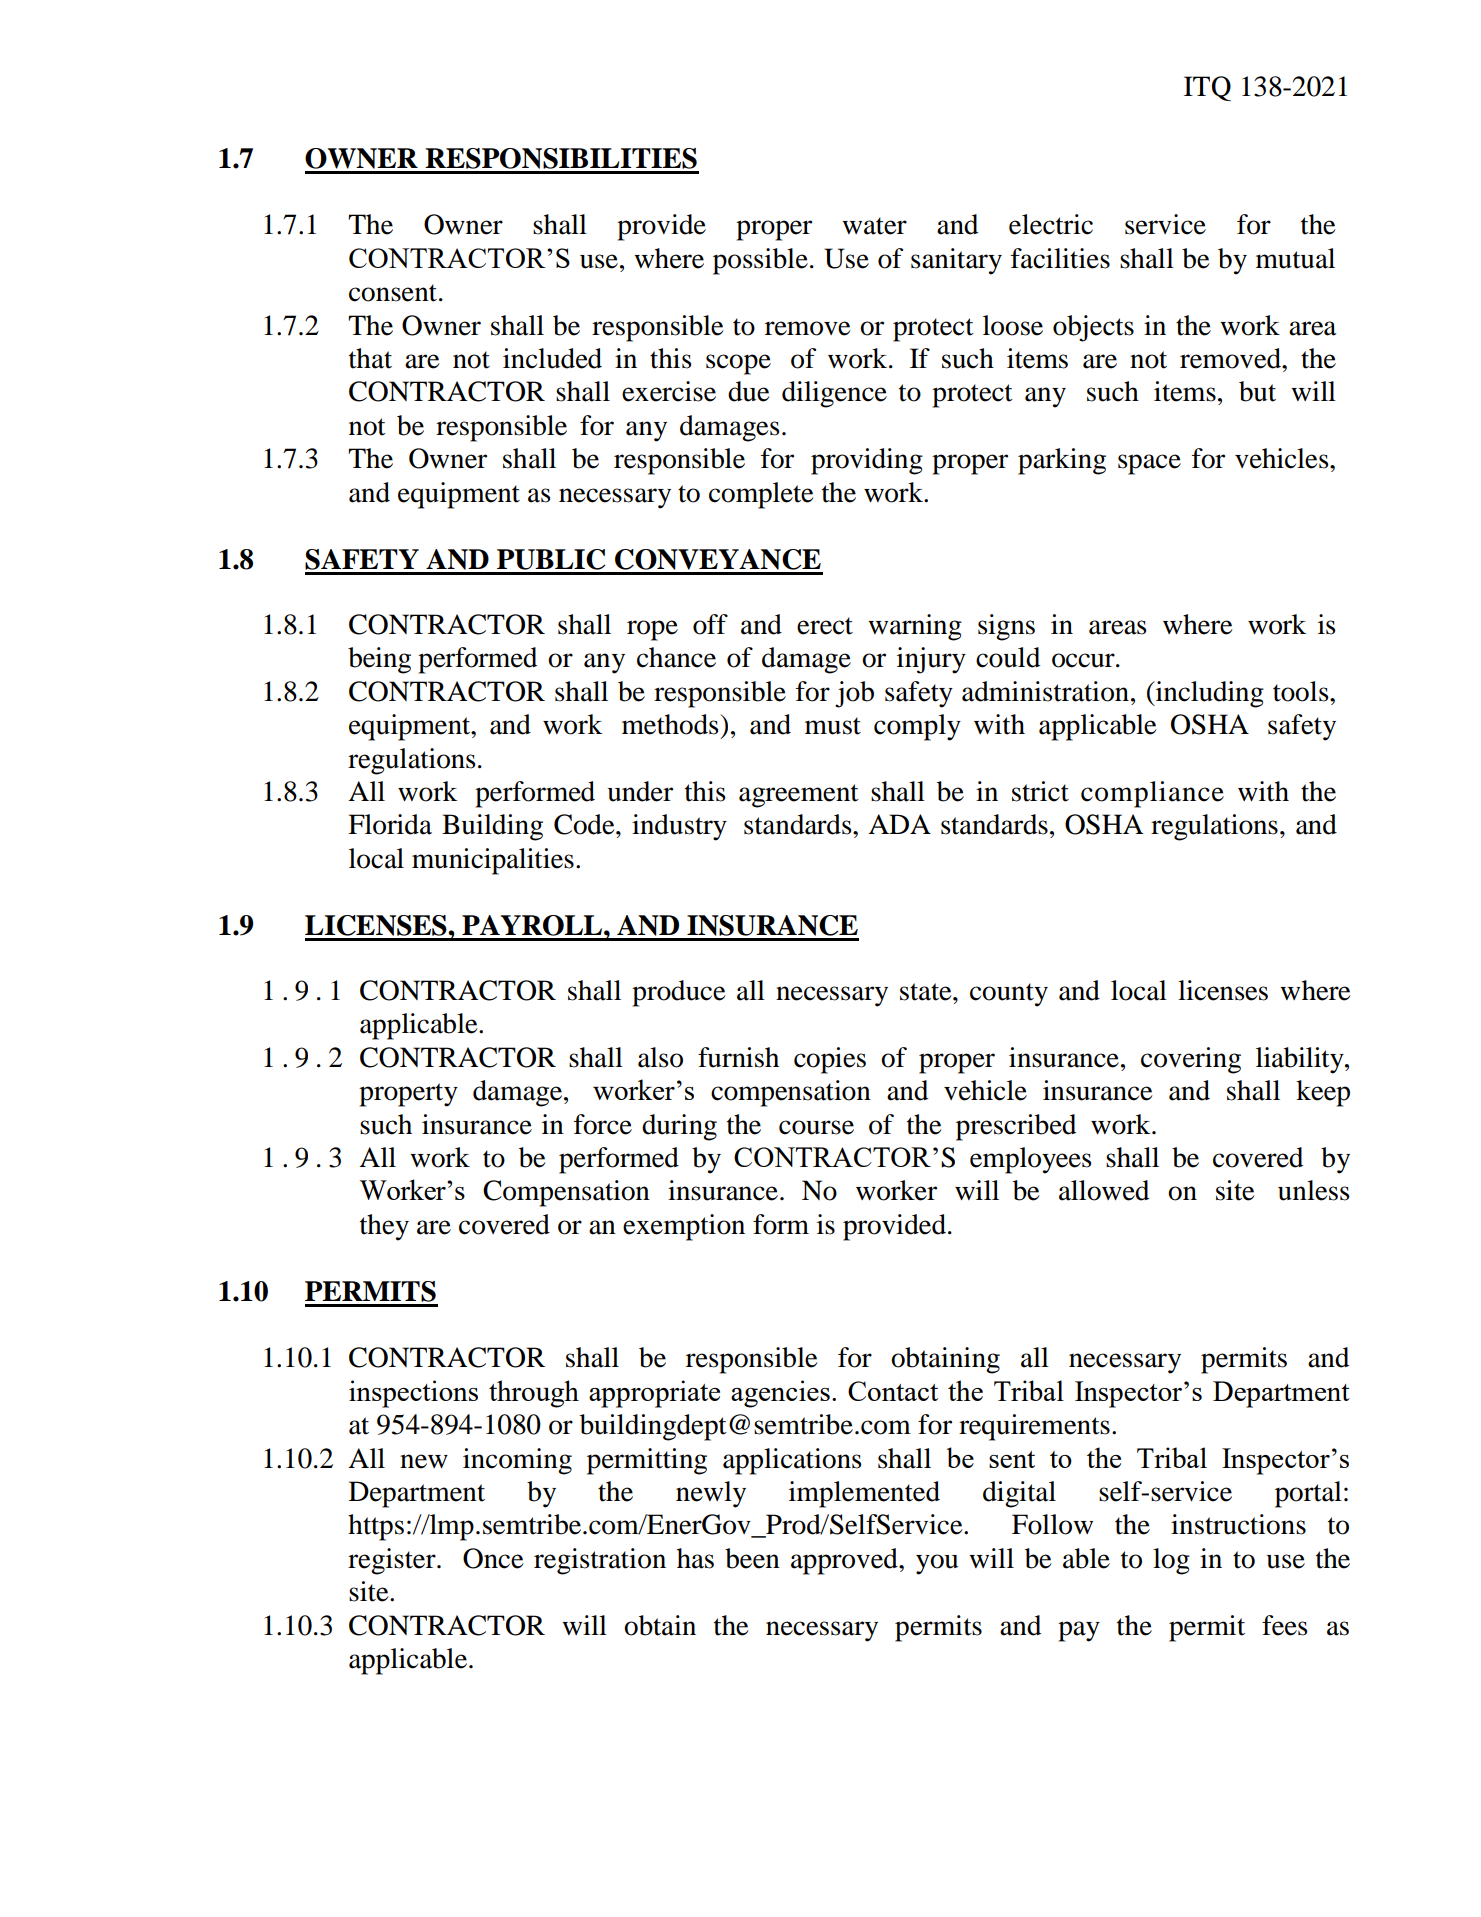 The height and width of the screenshot is (1917, 1481). I want to click on job, so click(854, 694).
